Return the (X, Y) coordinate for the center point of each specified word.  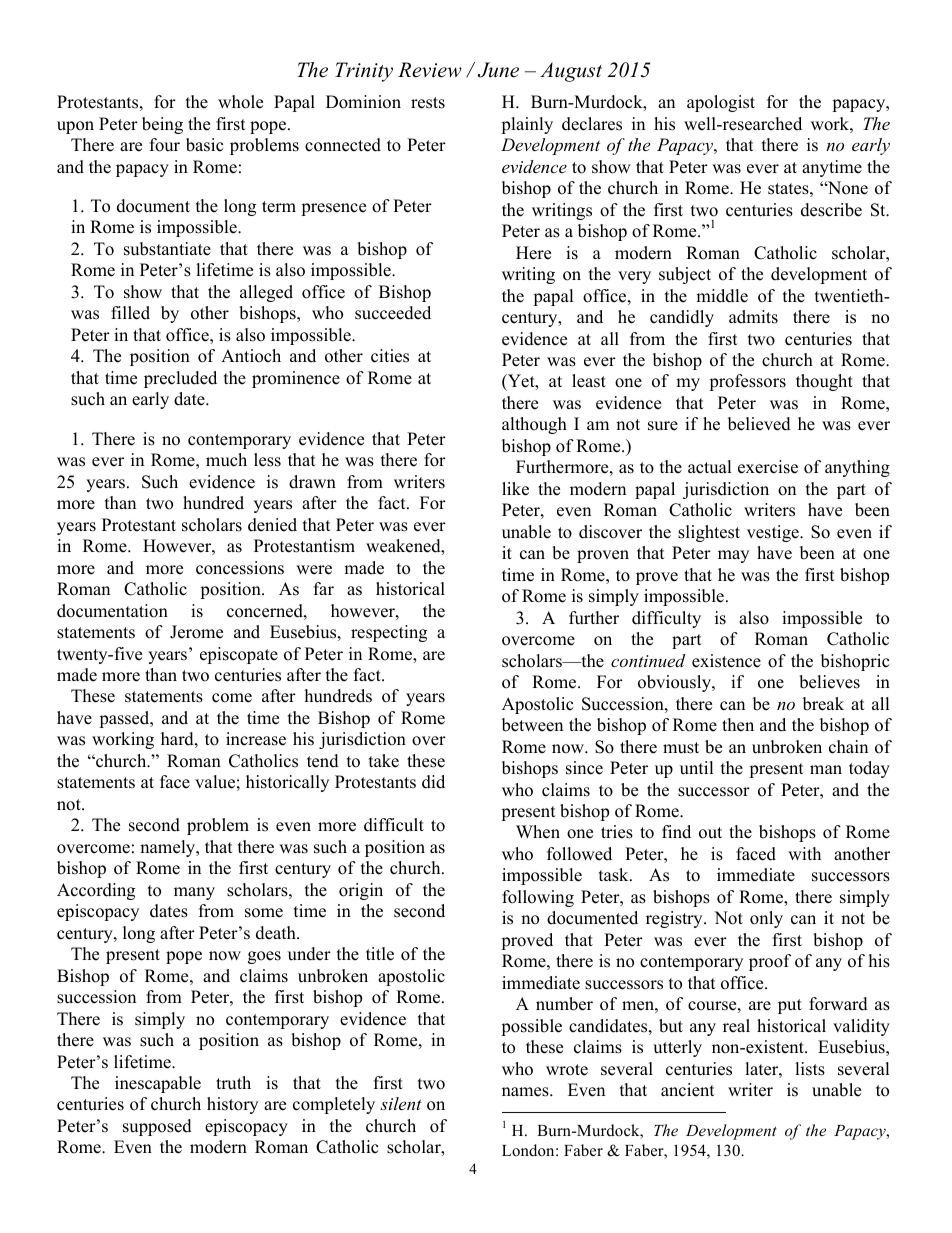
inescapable (158, 1084)
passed (125, 719)
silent (401, 1103)
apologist (721, 103)
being (162, 125)
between (532, 725)
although (534, 425)
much (226, 460)
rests (428, 103)
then (738, 725)
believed (759, 424)
